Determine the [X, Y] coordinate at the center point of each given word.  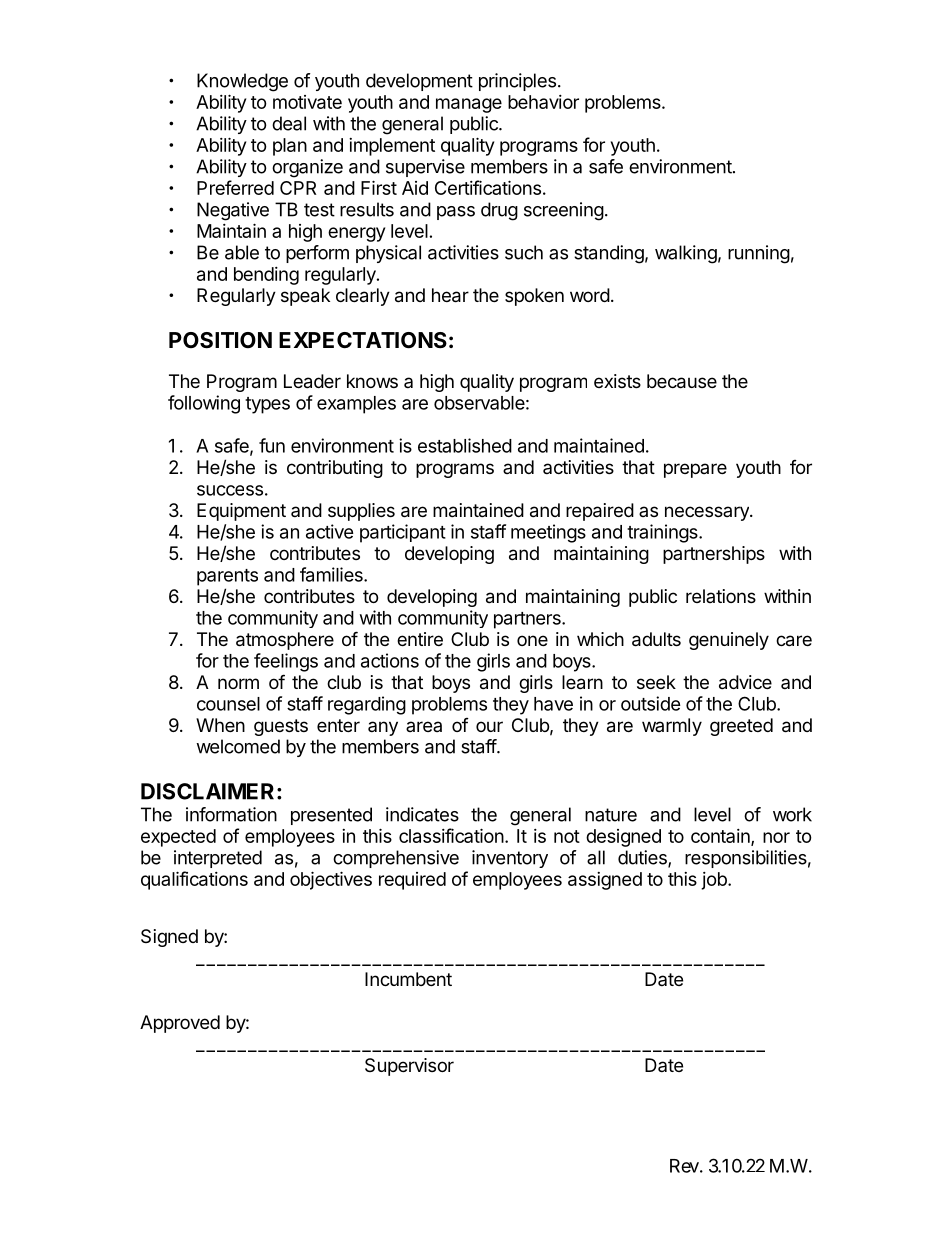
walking [686, 254]
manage [469, 105]
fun [272, 445]
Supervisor [409, 1067]
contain [721, 837]
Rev [684, 1166]
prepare [695, 470]
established [465, 445]
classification [451, 835]
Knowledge [242, 82]
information [231, 814]
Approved [180, 1024]
